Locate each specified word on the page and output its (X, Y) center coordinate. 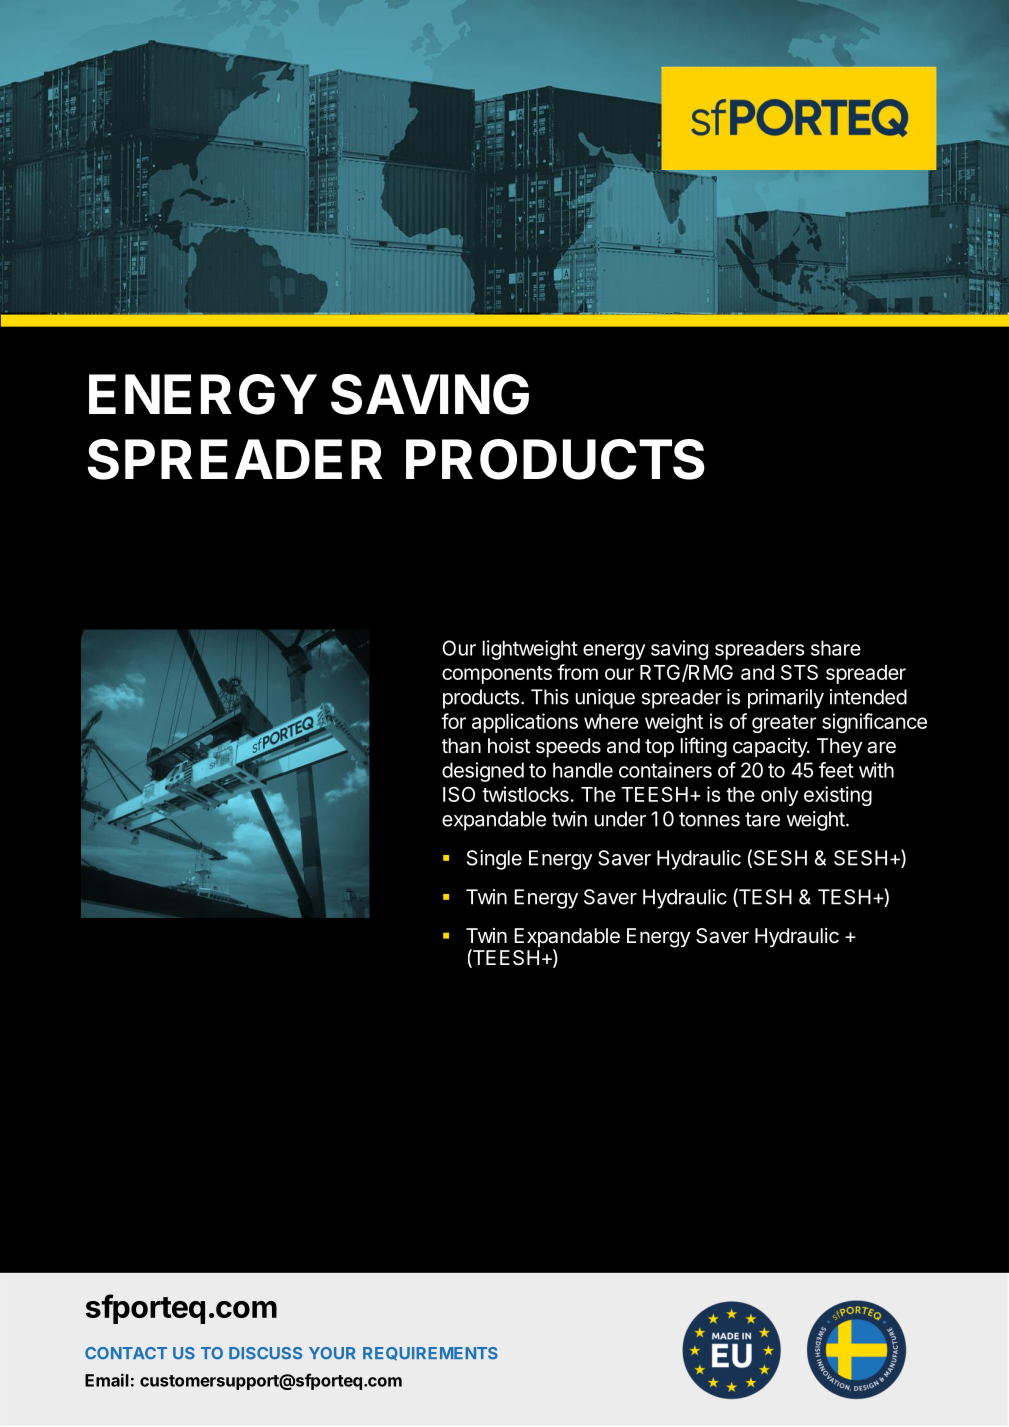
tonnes (709, 819)
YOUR (332, 1353)
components (497, 675)
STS (799, 672)
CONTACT (126, 1353)
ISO (459, 794)
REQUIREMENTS (430, 1353)
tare (762, 819)
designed (483, 772)
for (453, 721)
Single (494, 860)
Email (107, 1380)
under (620, 819)
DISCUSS (265, 1353)
